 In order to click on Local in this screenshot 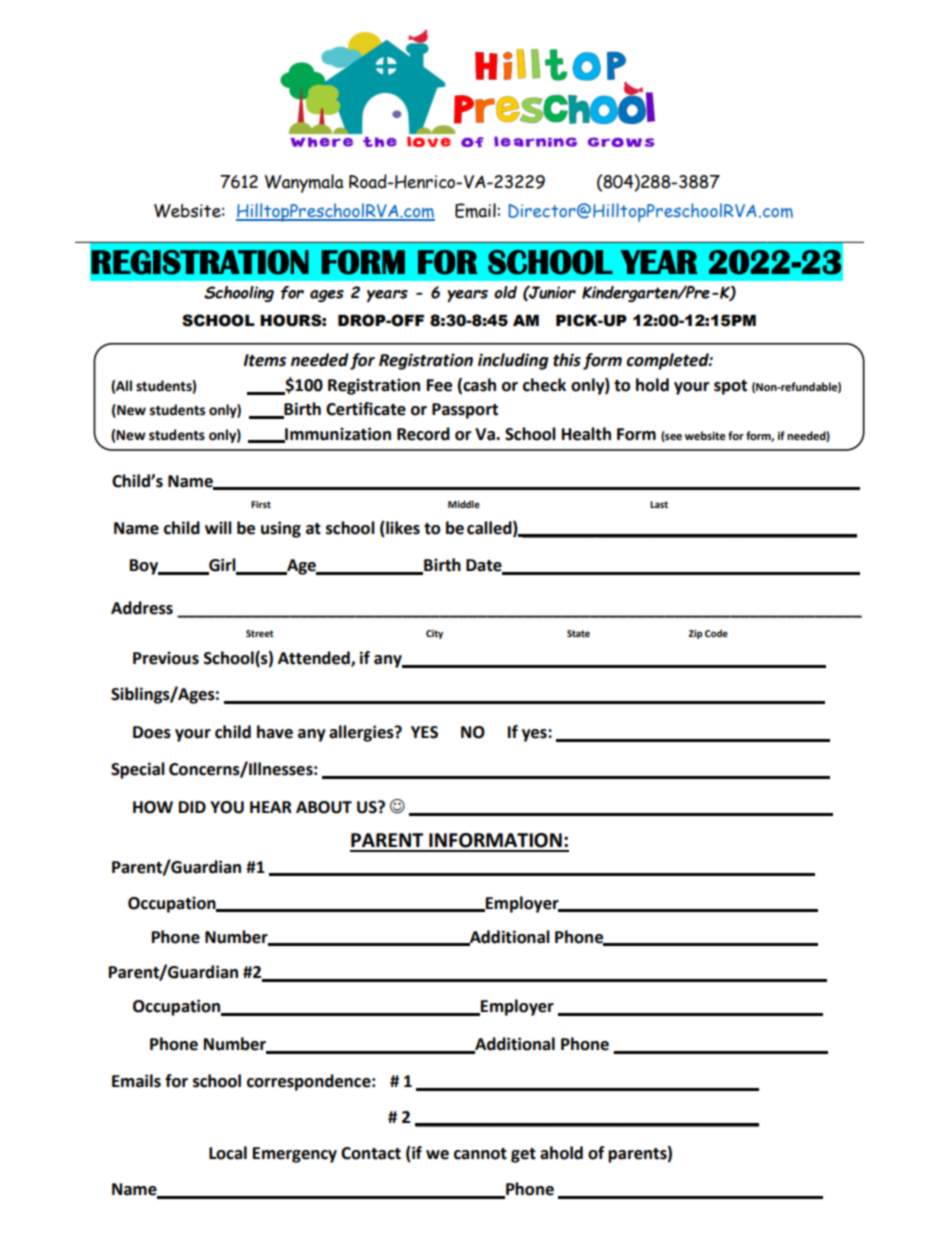, I will do `click(228, 1153)`.
